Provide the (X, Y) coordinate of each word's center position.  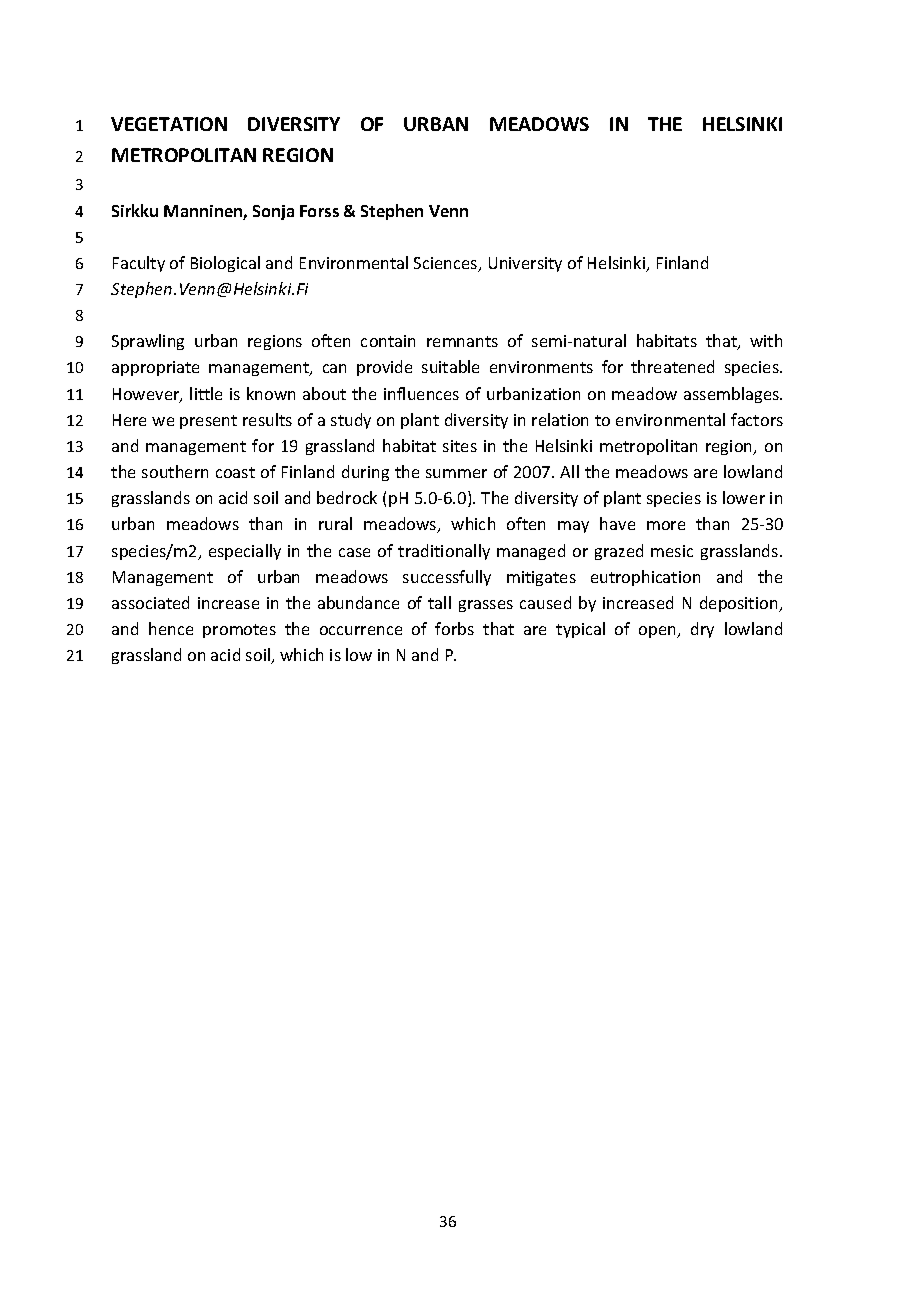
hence (171, 628)
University (525, 264)
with (766, 340)
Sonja (273, 212)
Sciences (447, 264)
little (206, 393)
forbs (454, 628)
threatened (672, 366)
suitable (450, 366)
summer (456, 473)
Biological (225, 264)
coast (235, 472)
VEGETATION (169, 124)
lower (744, 497)
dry (702, 630)
